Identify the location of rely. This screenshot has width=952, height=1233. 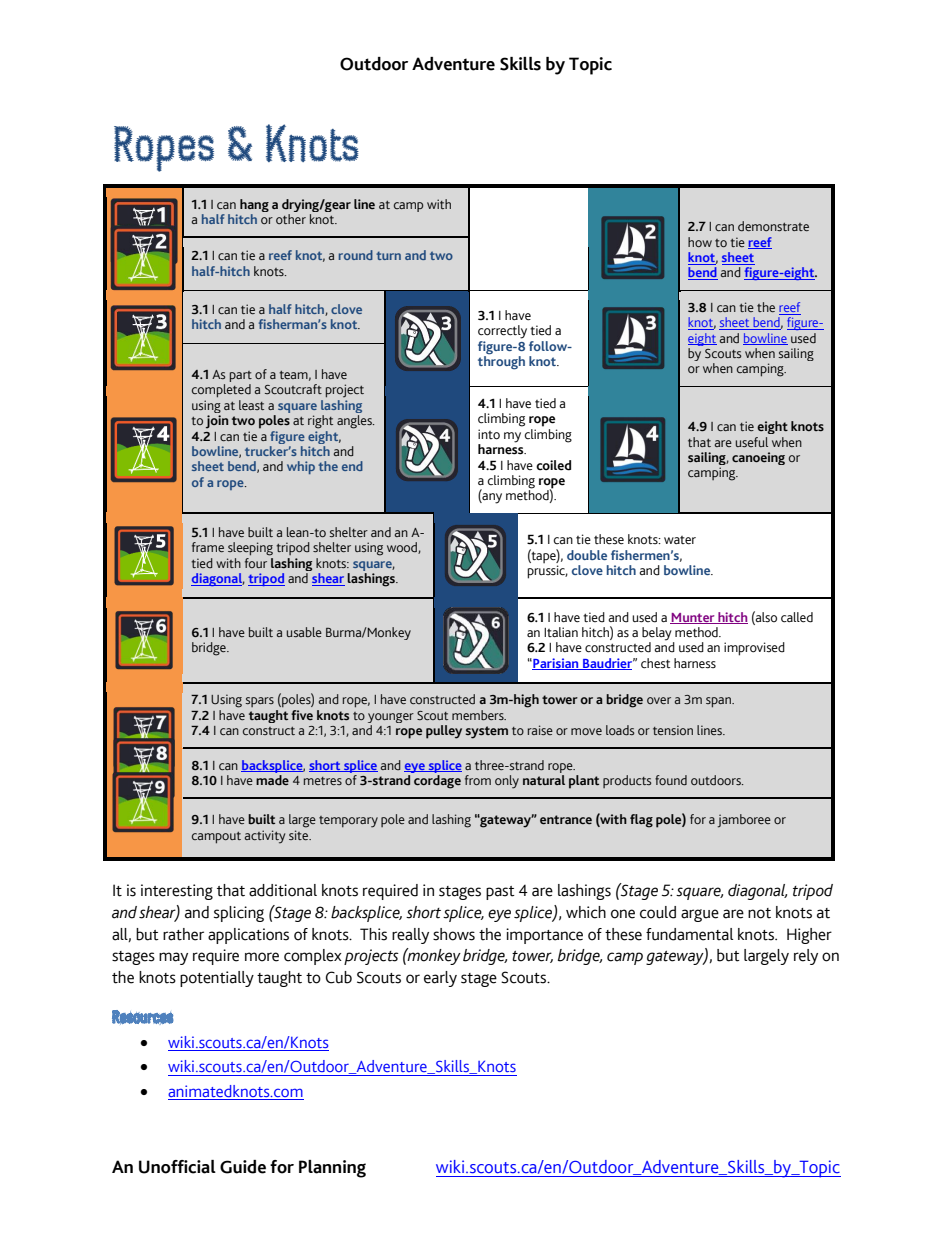
(806, 957).
